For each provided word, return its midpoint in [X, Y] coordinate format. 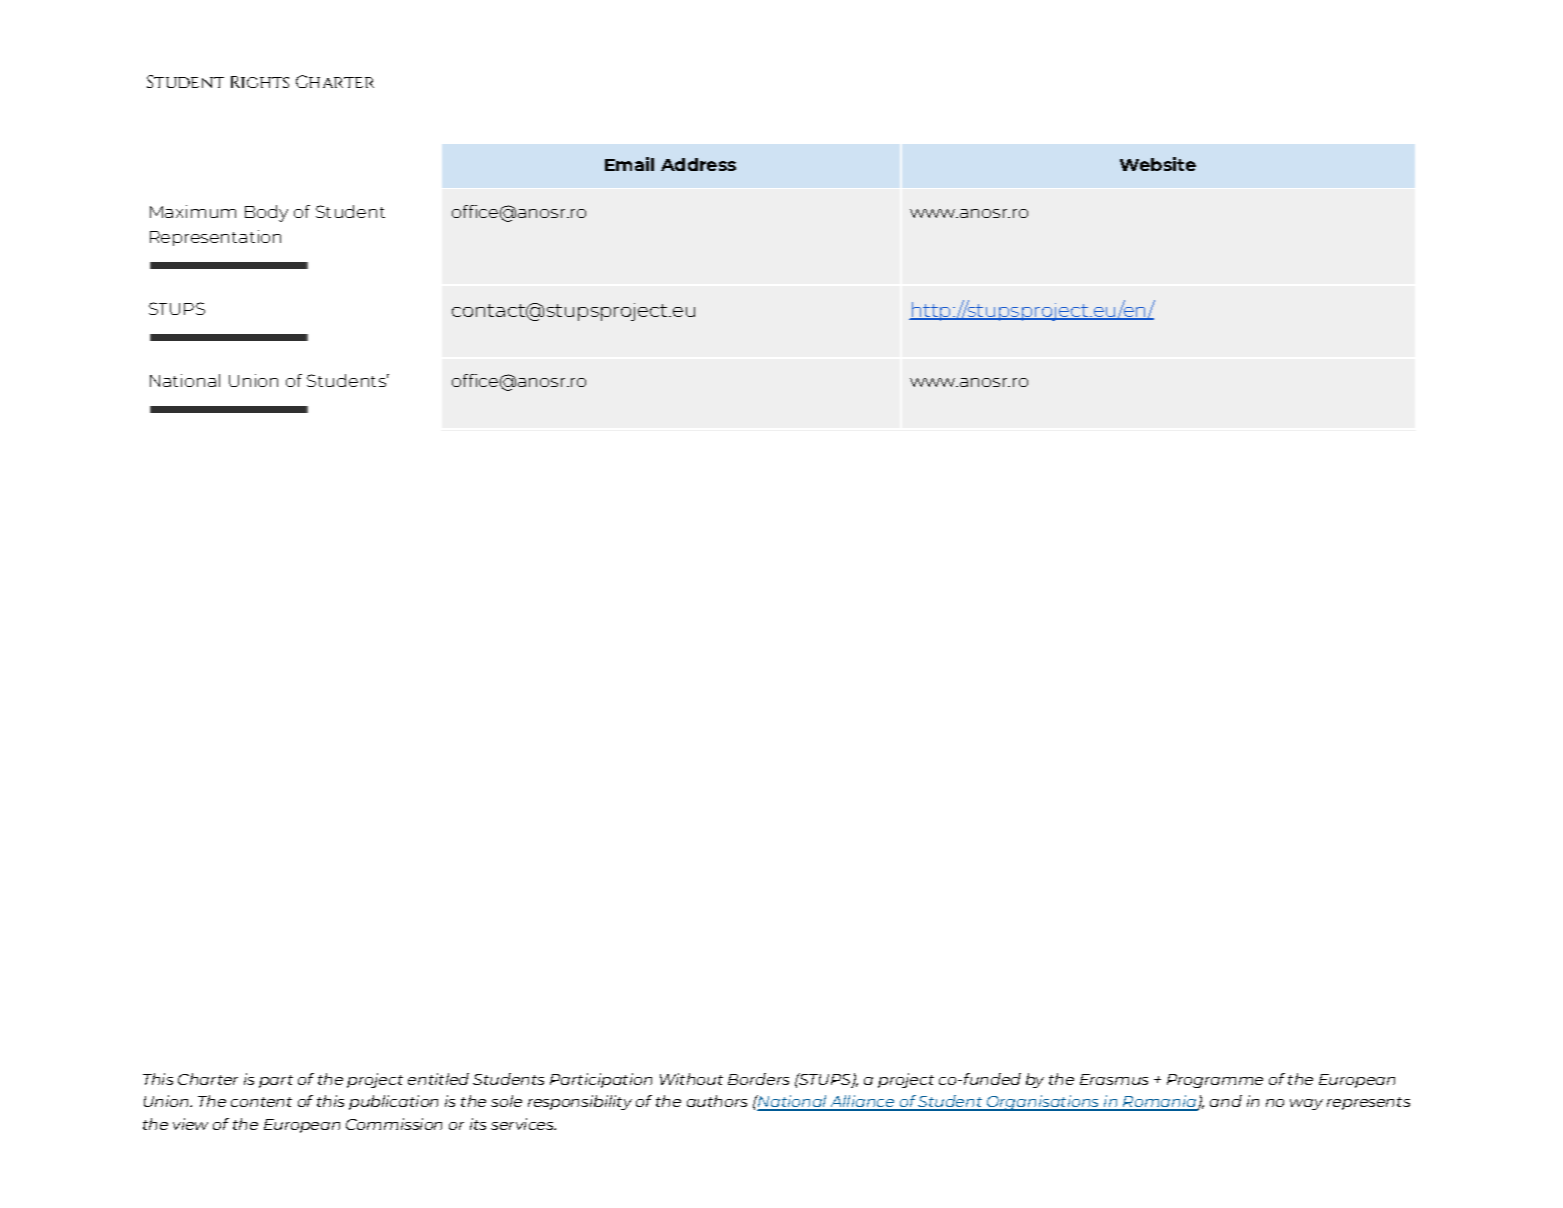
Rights [260, 82]
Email [629, 164]
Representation [215, 238]
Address [698, 164]
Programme [1215, 1081]
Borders [758, 1079]
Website [1158, 164]
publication [393, 1102]
